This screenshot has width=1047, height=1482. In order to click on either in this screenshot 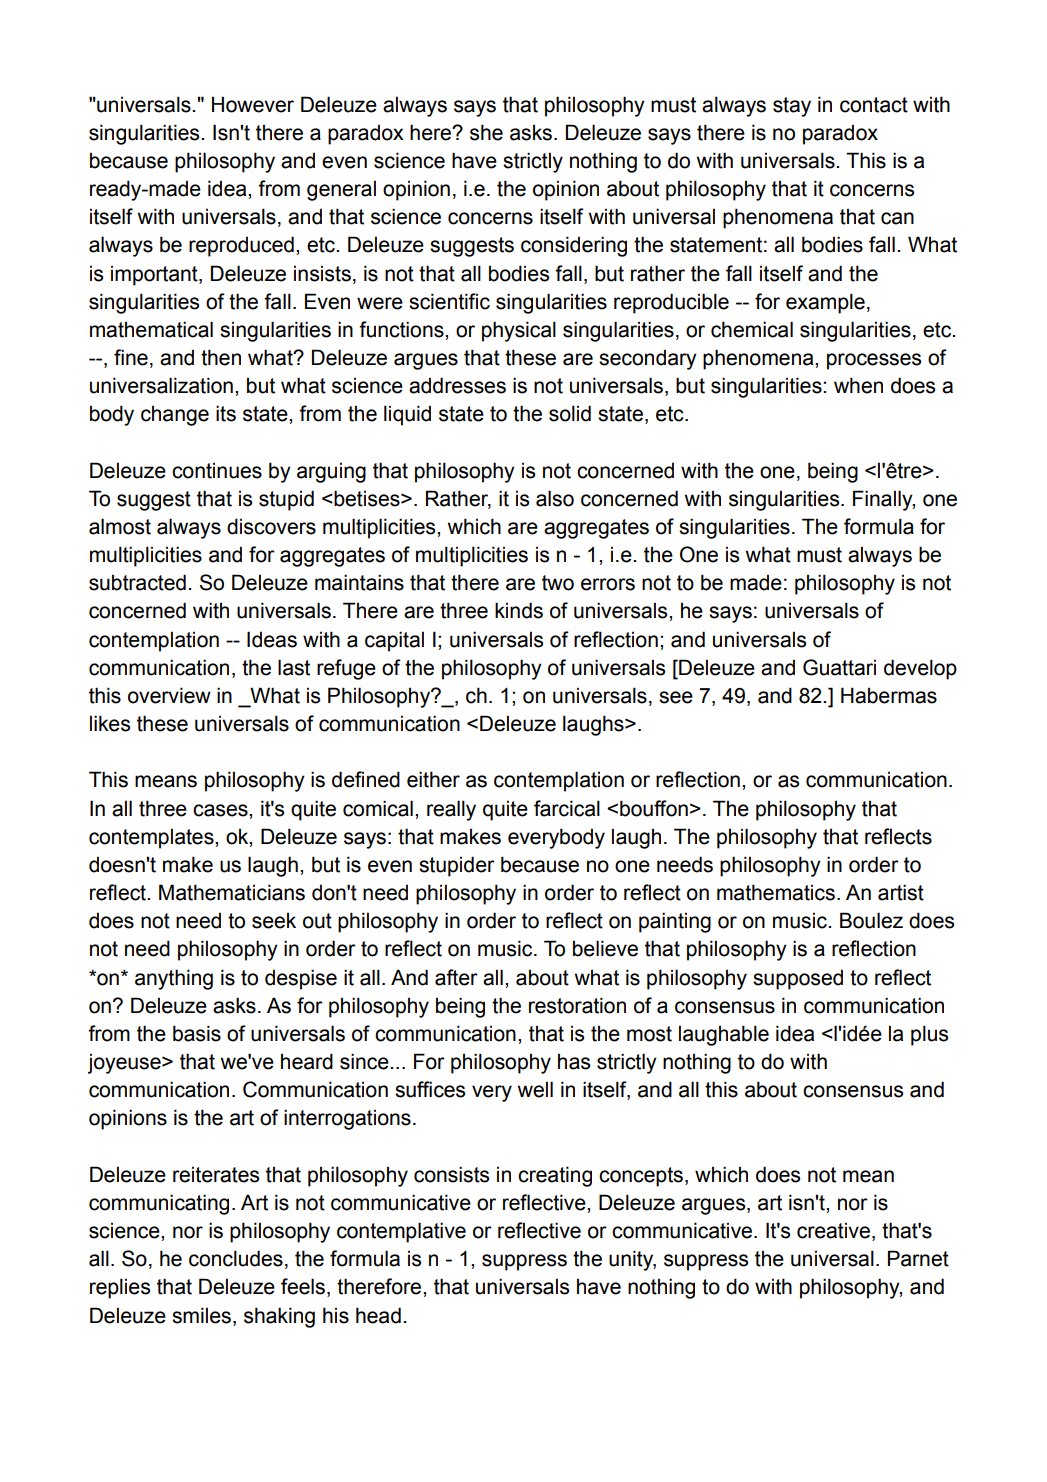, I will do `click(433, 779)`.
